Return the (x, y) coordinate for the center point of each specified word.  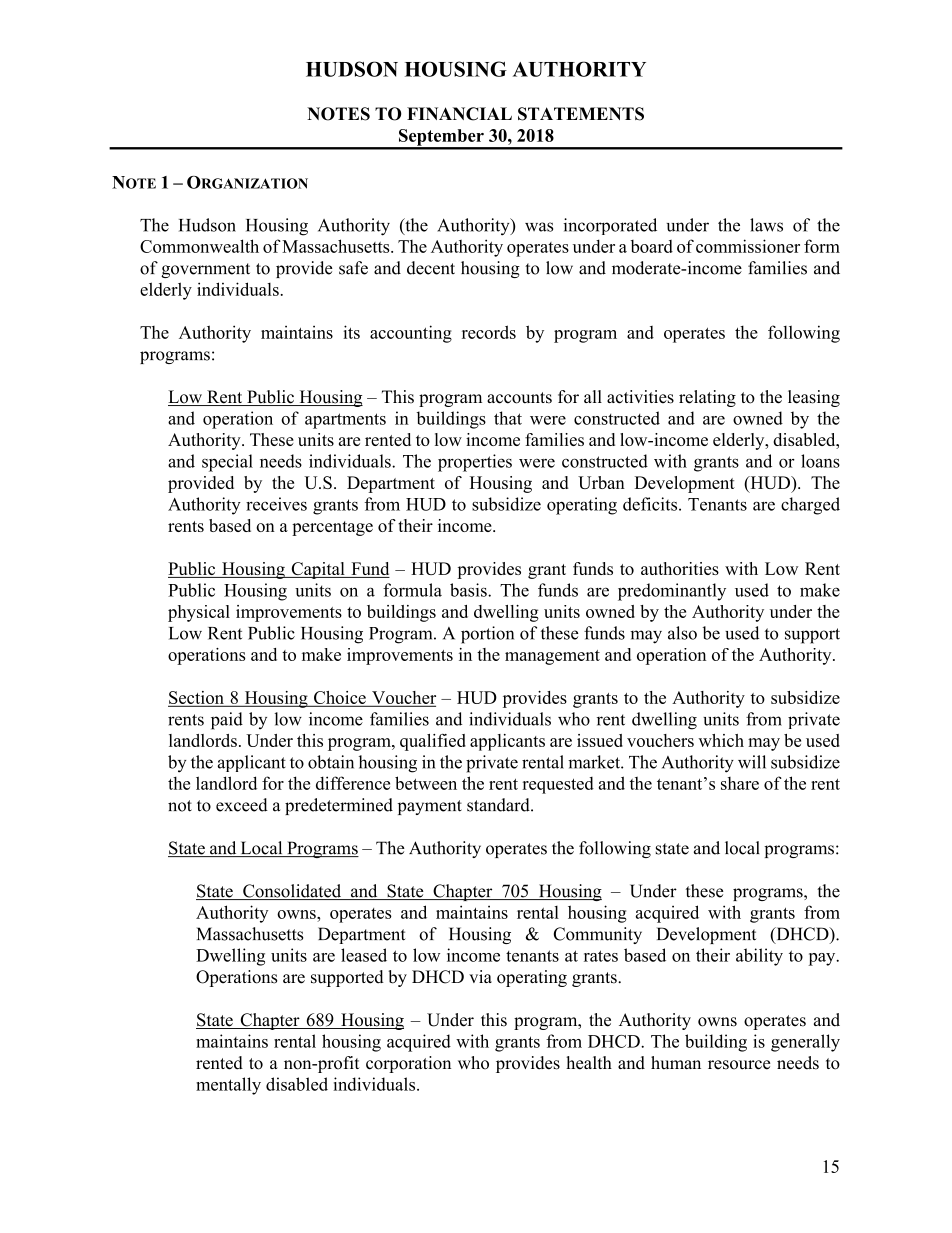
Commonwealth (199, 246)
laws (766, 225)
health (589, 1063)
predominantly (672, 592)
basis (469, 590)
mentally (228, 1086)
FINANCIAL (459, 114)
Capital (318, 570)
